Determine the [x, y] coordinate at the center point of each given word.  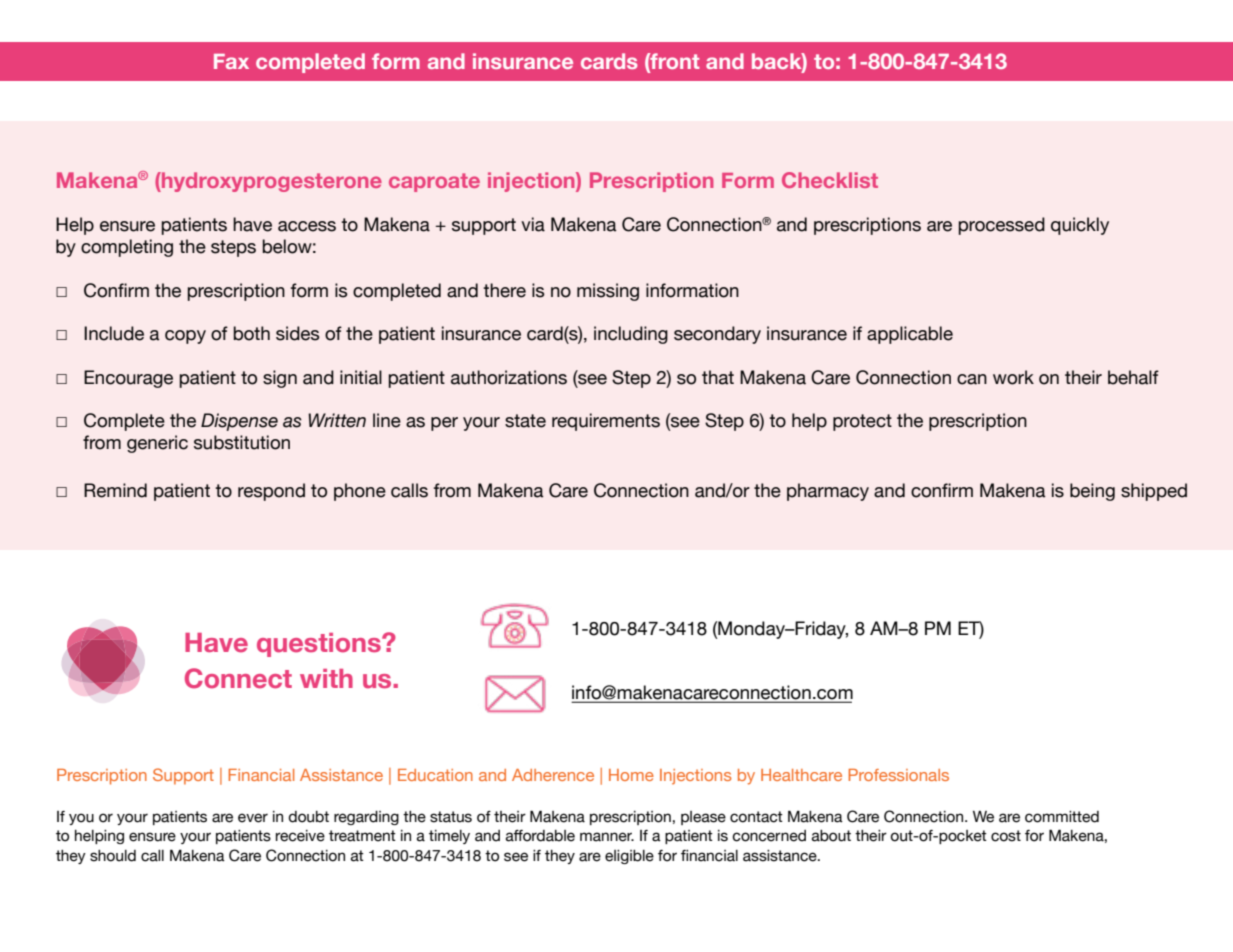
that [718, 377]
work [1013, 377]
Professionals [898, 775]
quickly [1080, 226]
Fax [231, 61]
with [326, 678]
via [533, 224]
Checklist [830, 180]
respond [271, 492]
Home [631, 775]
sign [280, 379]
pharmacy [828, 492]
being [1092, 492]
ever [253, 818]
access [307, 226]
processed [1001, 226]
